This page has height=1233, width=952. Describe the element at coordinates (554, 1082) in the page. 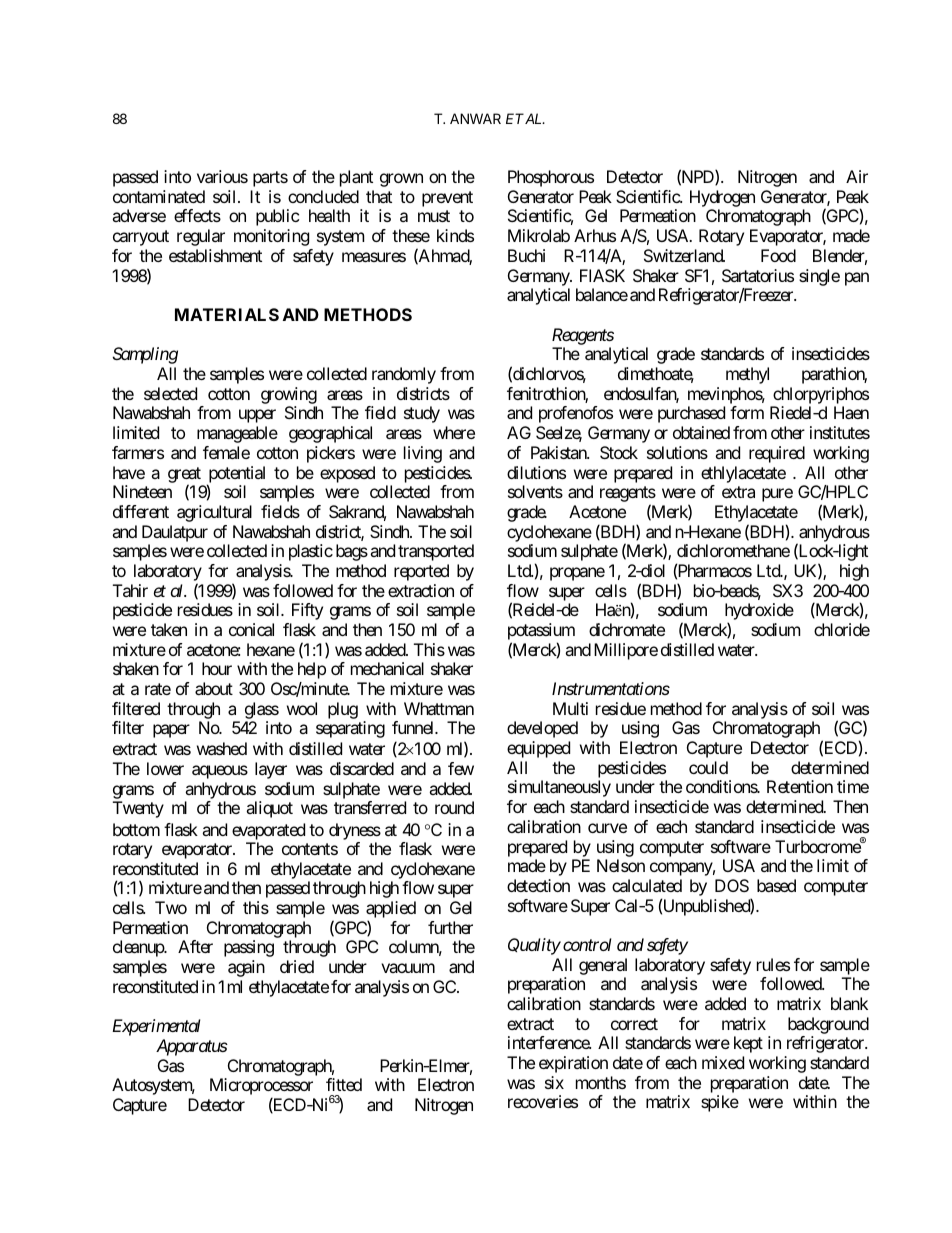

I see `six` at that location.
